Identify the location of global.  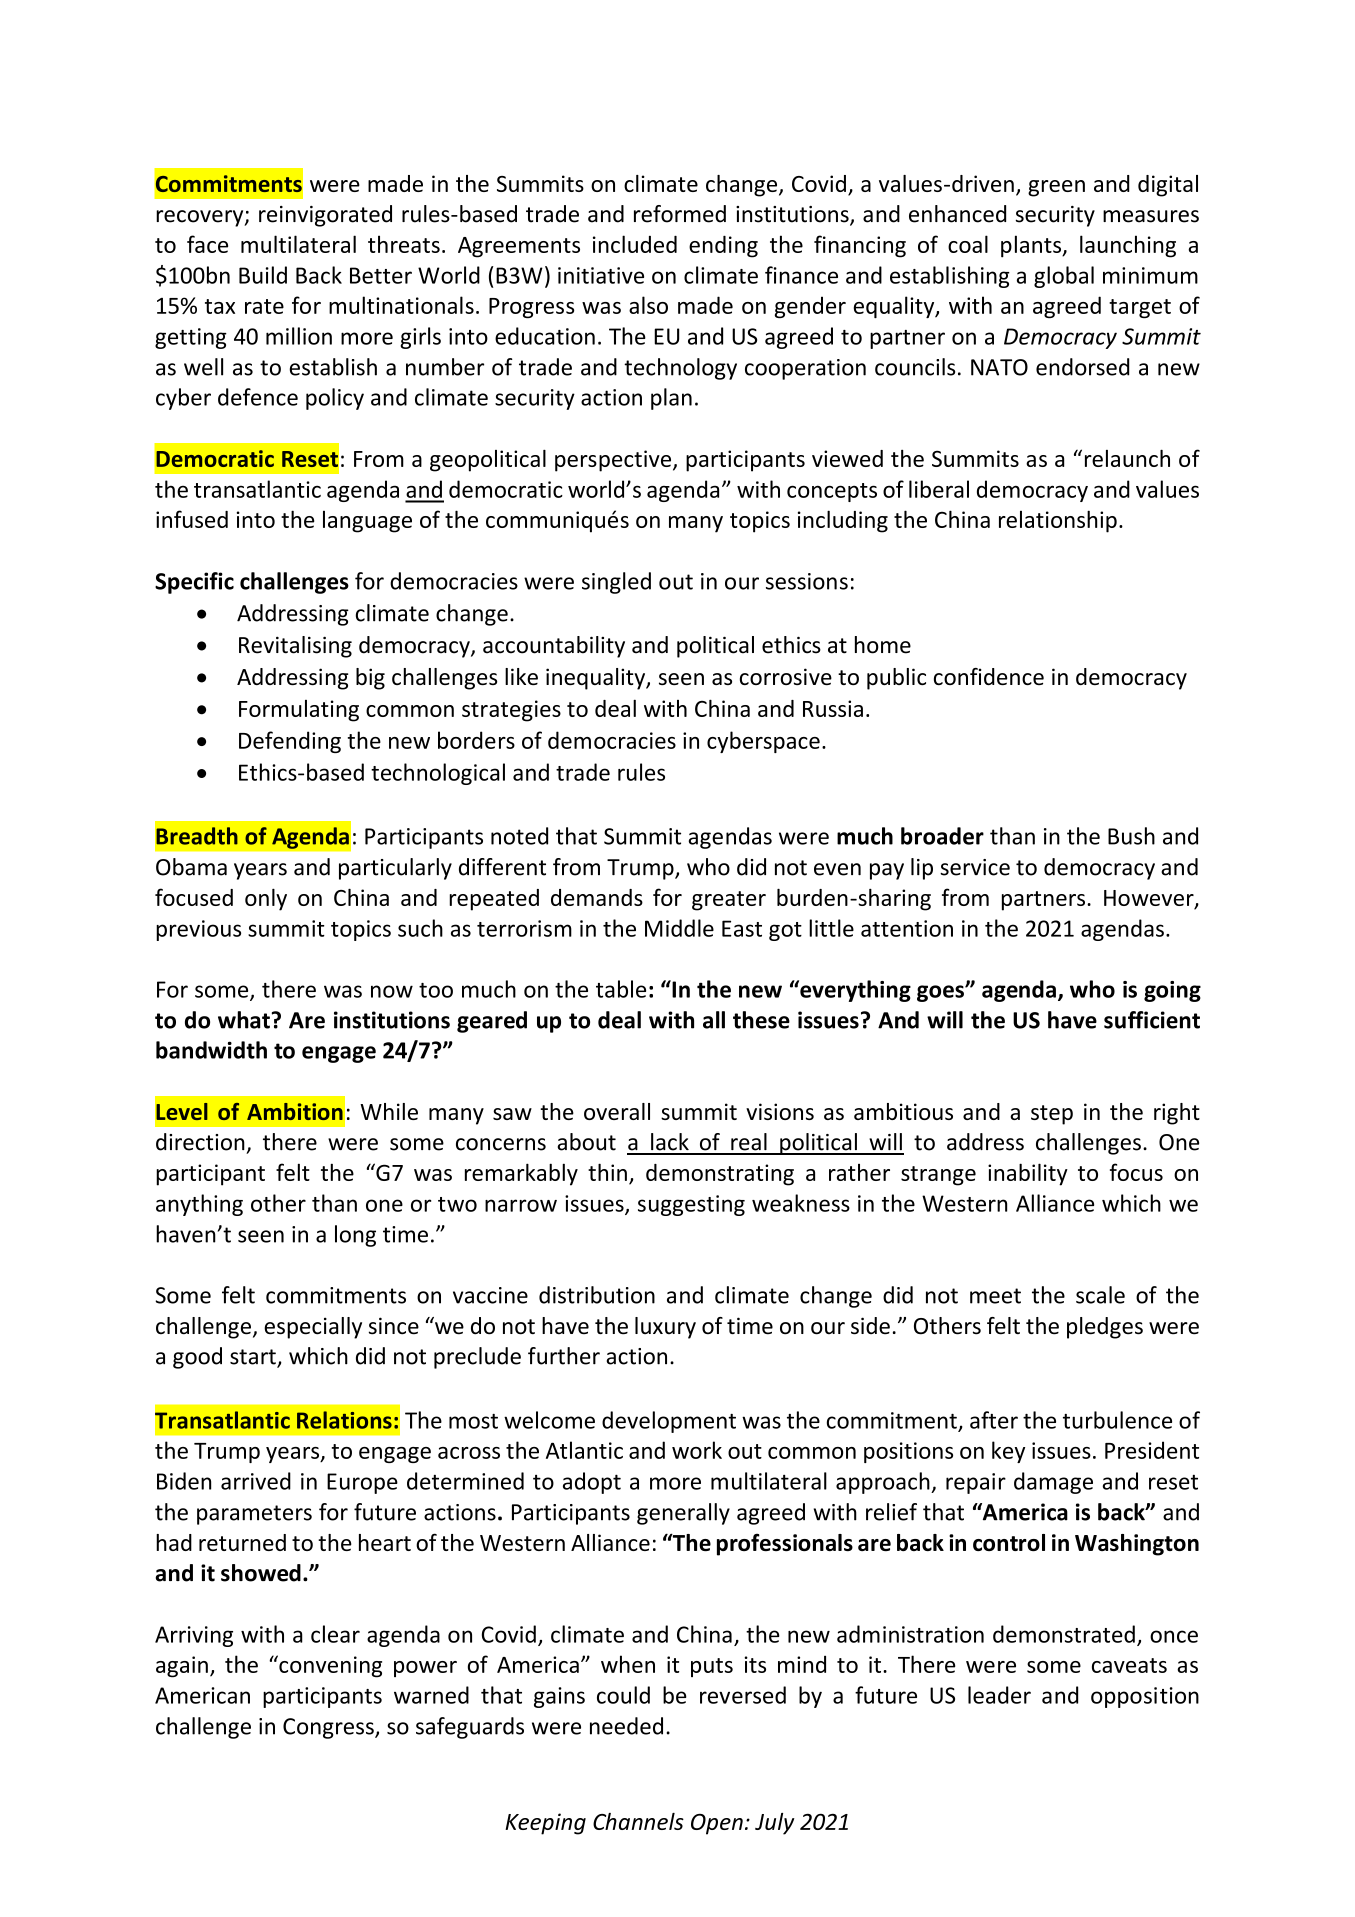
(1064, 277).
